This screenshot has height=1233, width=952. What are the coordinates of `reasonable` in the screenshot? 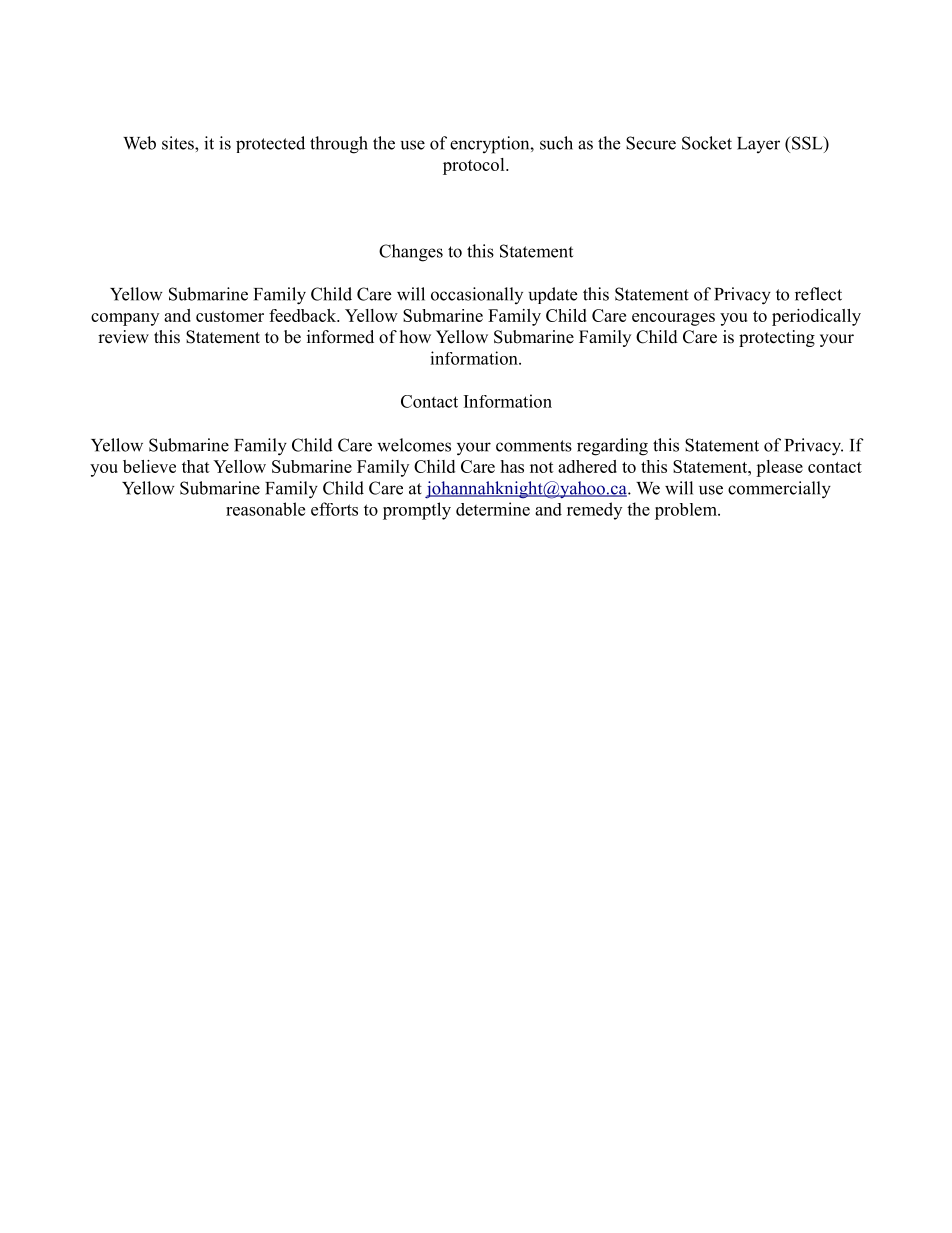 It's located at (265, 509).
